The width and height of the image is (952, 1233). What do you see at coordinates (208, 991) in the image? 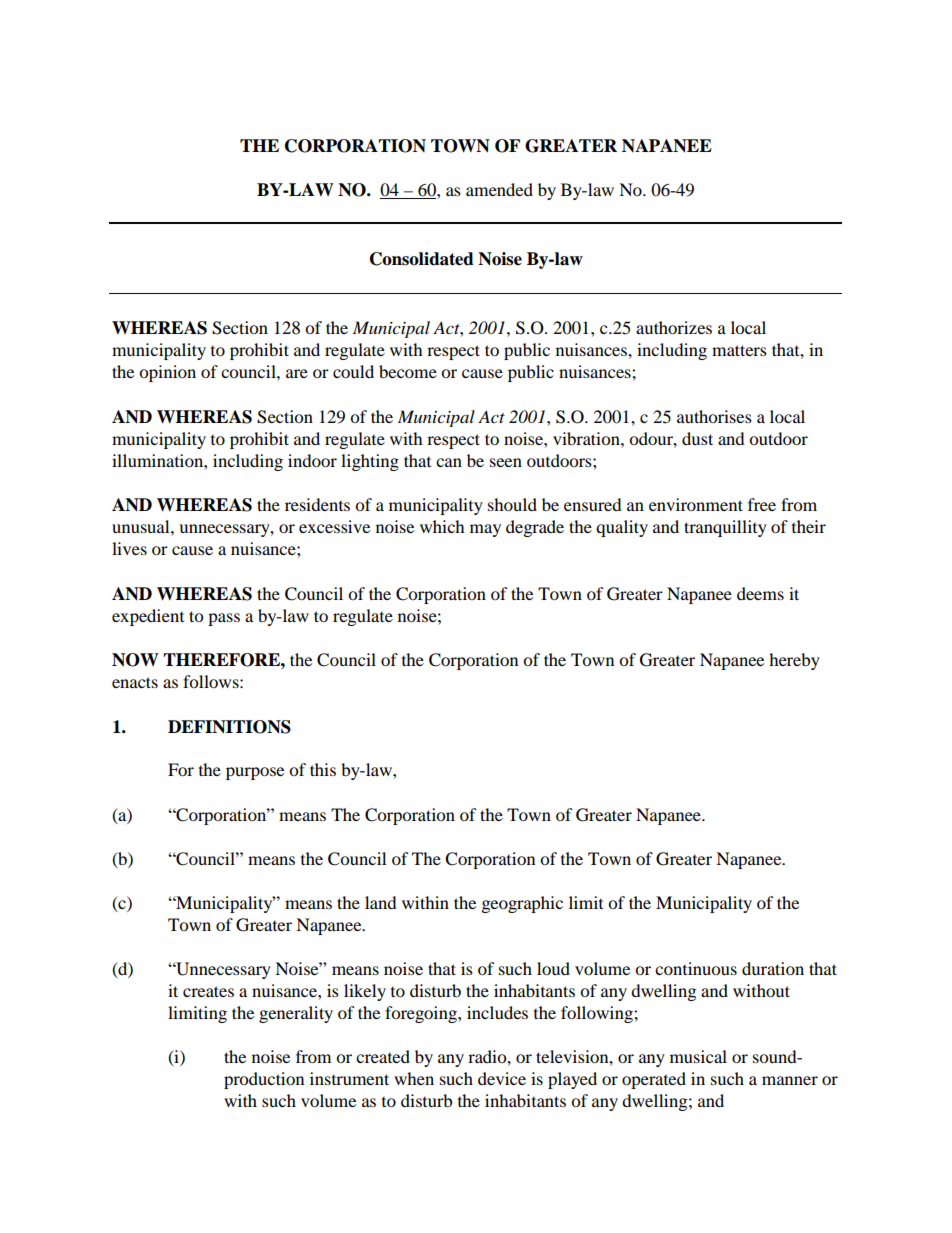
I see `creates` at bounding box center [208, 991].
